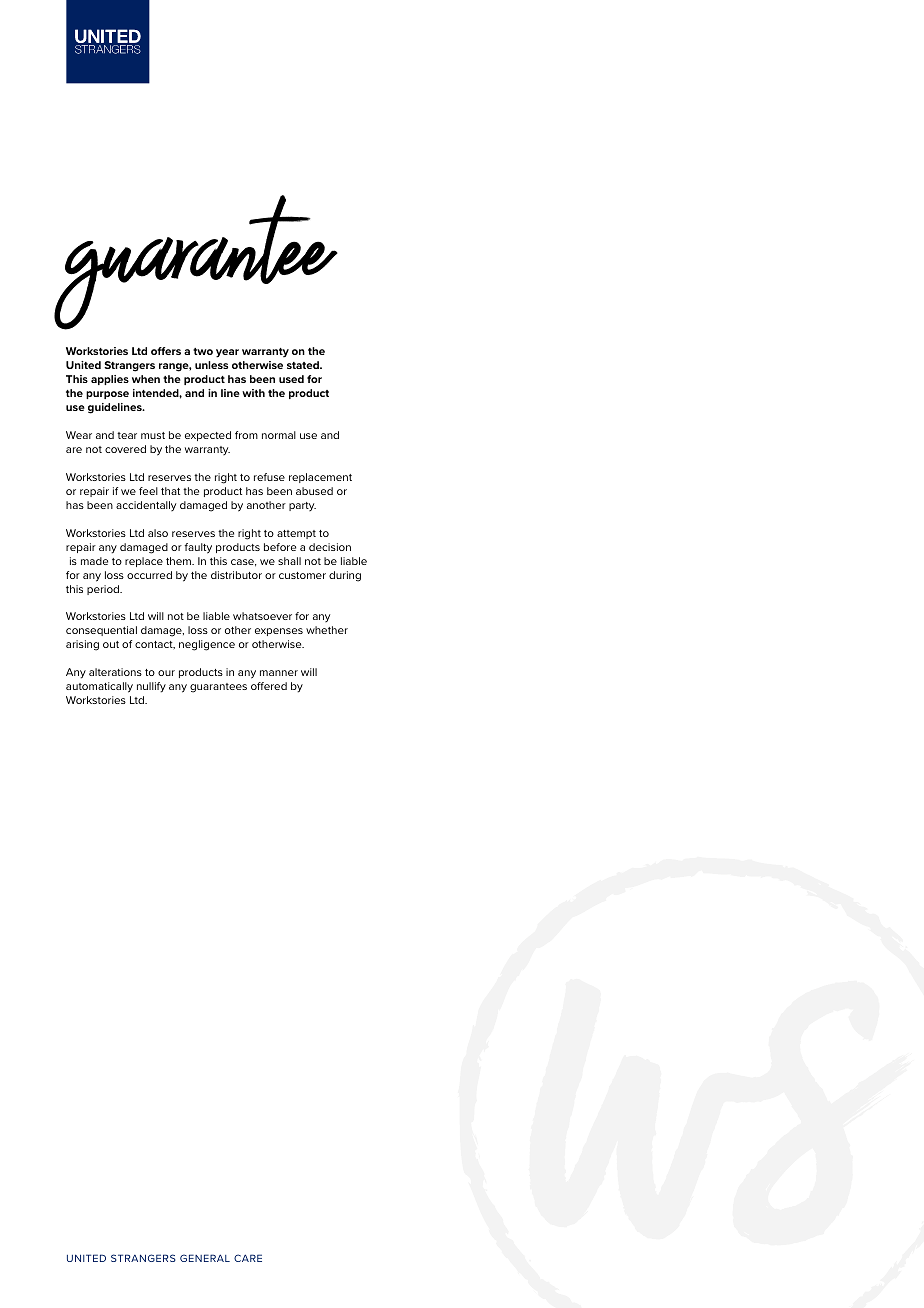  What do you see at coordinates (211, 365) in the page?
I see `unless` at bounding box center [211, 365].
